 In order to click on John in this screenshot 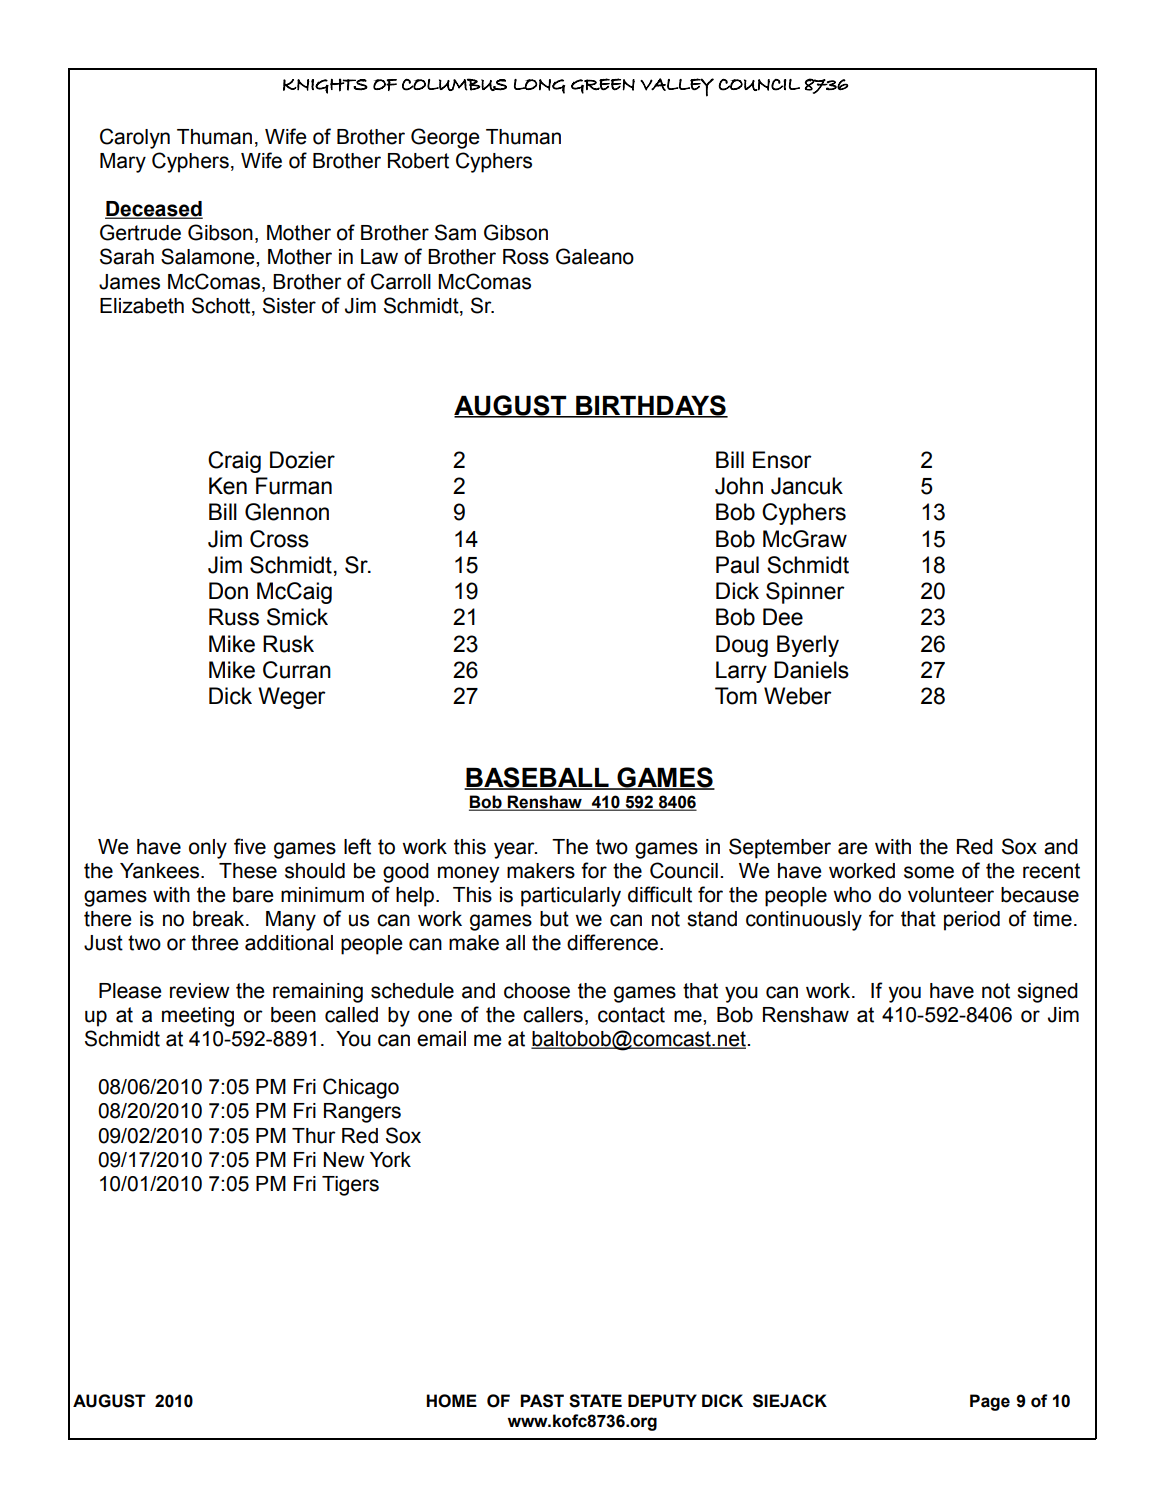, I will do `click(739, 486)`.
